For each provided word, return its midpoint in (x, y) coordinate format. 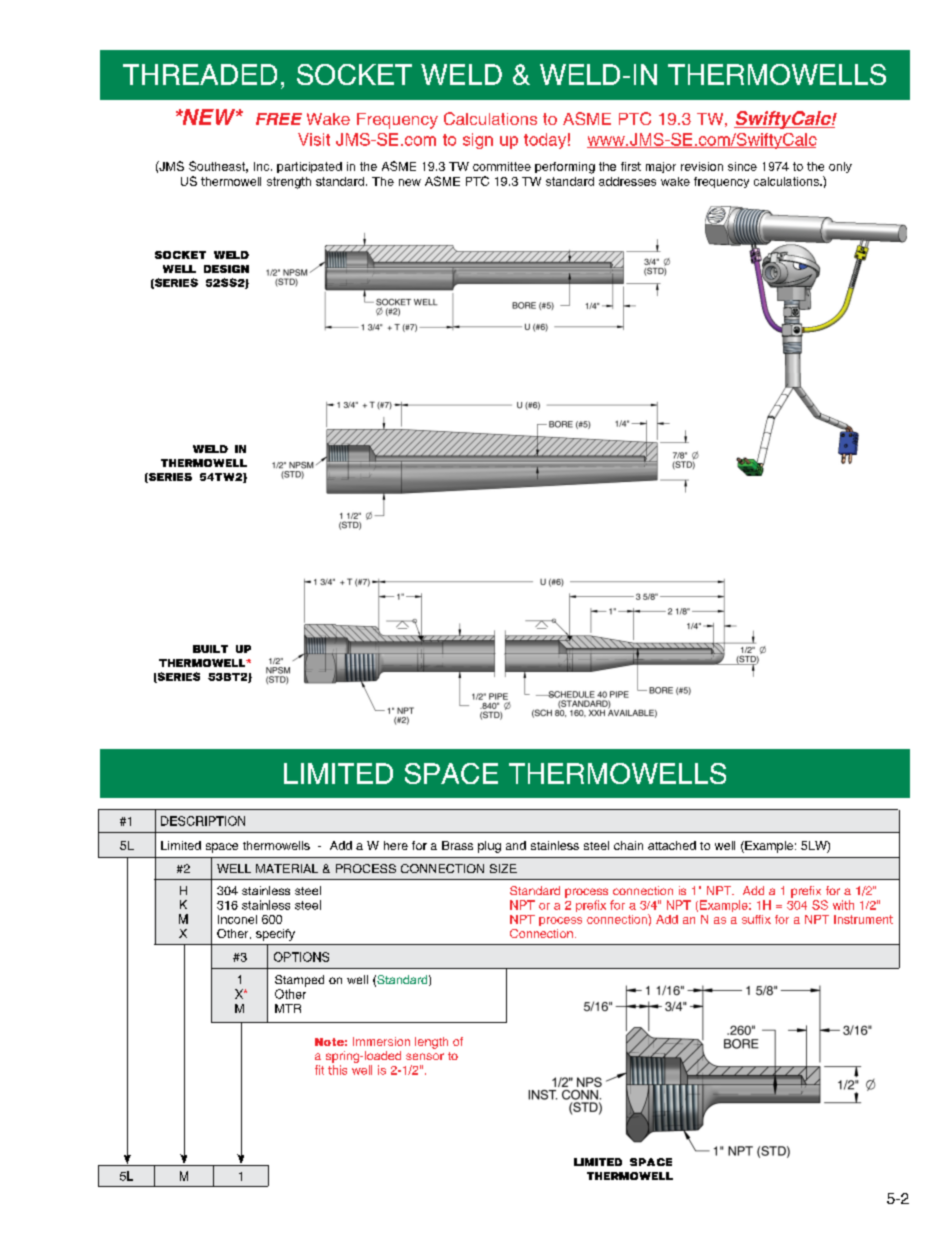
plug (489, 847)
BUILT (210, 649)
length (431, 1043)
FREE (279, 119)
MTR (288, 1008)
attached (672, 845)
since (742, 166)
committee (502, 166)
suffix (756, 919)
